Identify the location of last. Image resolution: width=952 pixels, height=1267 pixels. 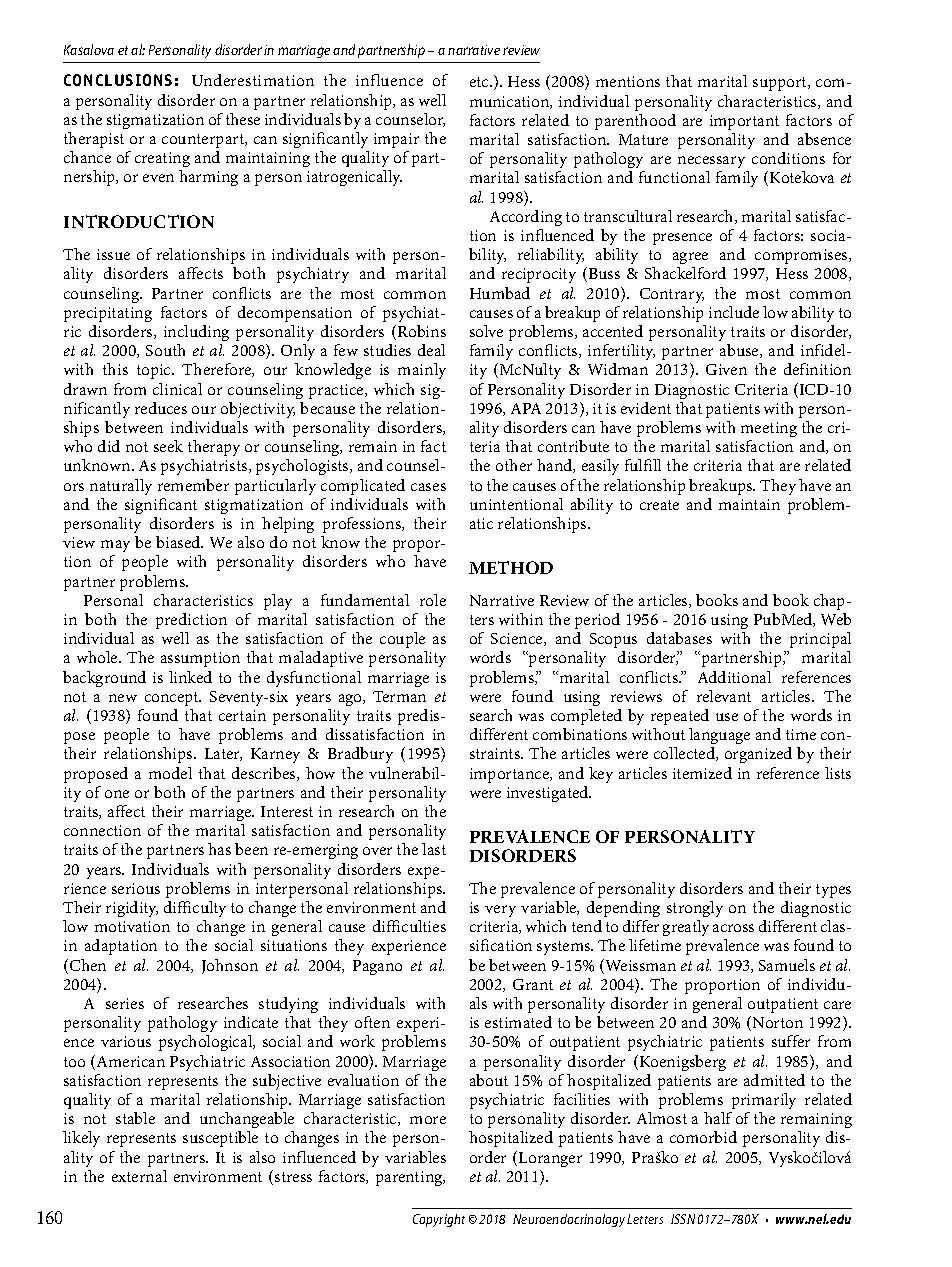
(434, 849).
